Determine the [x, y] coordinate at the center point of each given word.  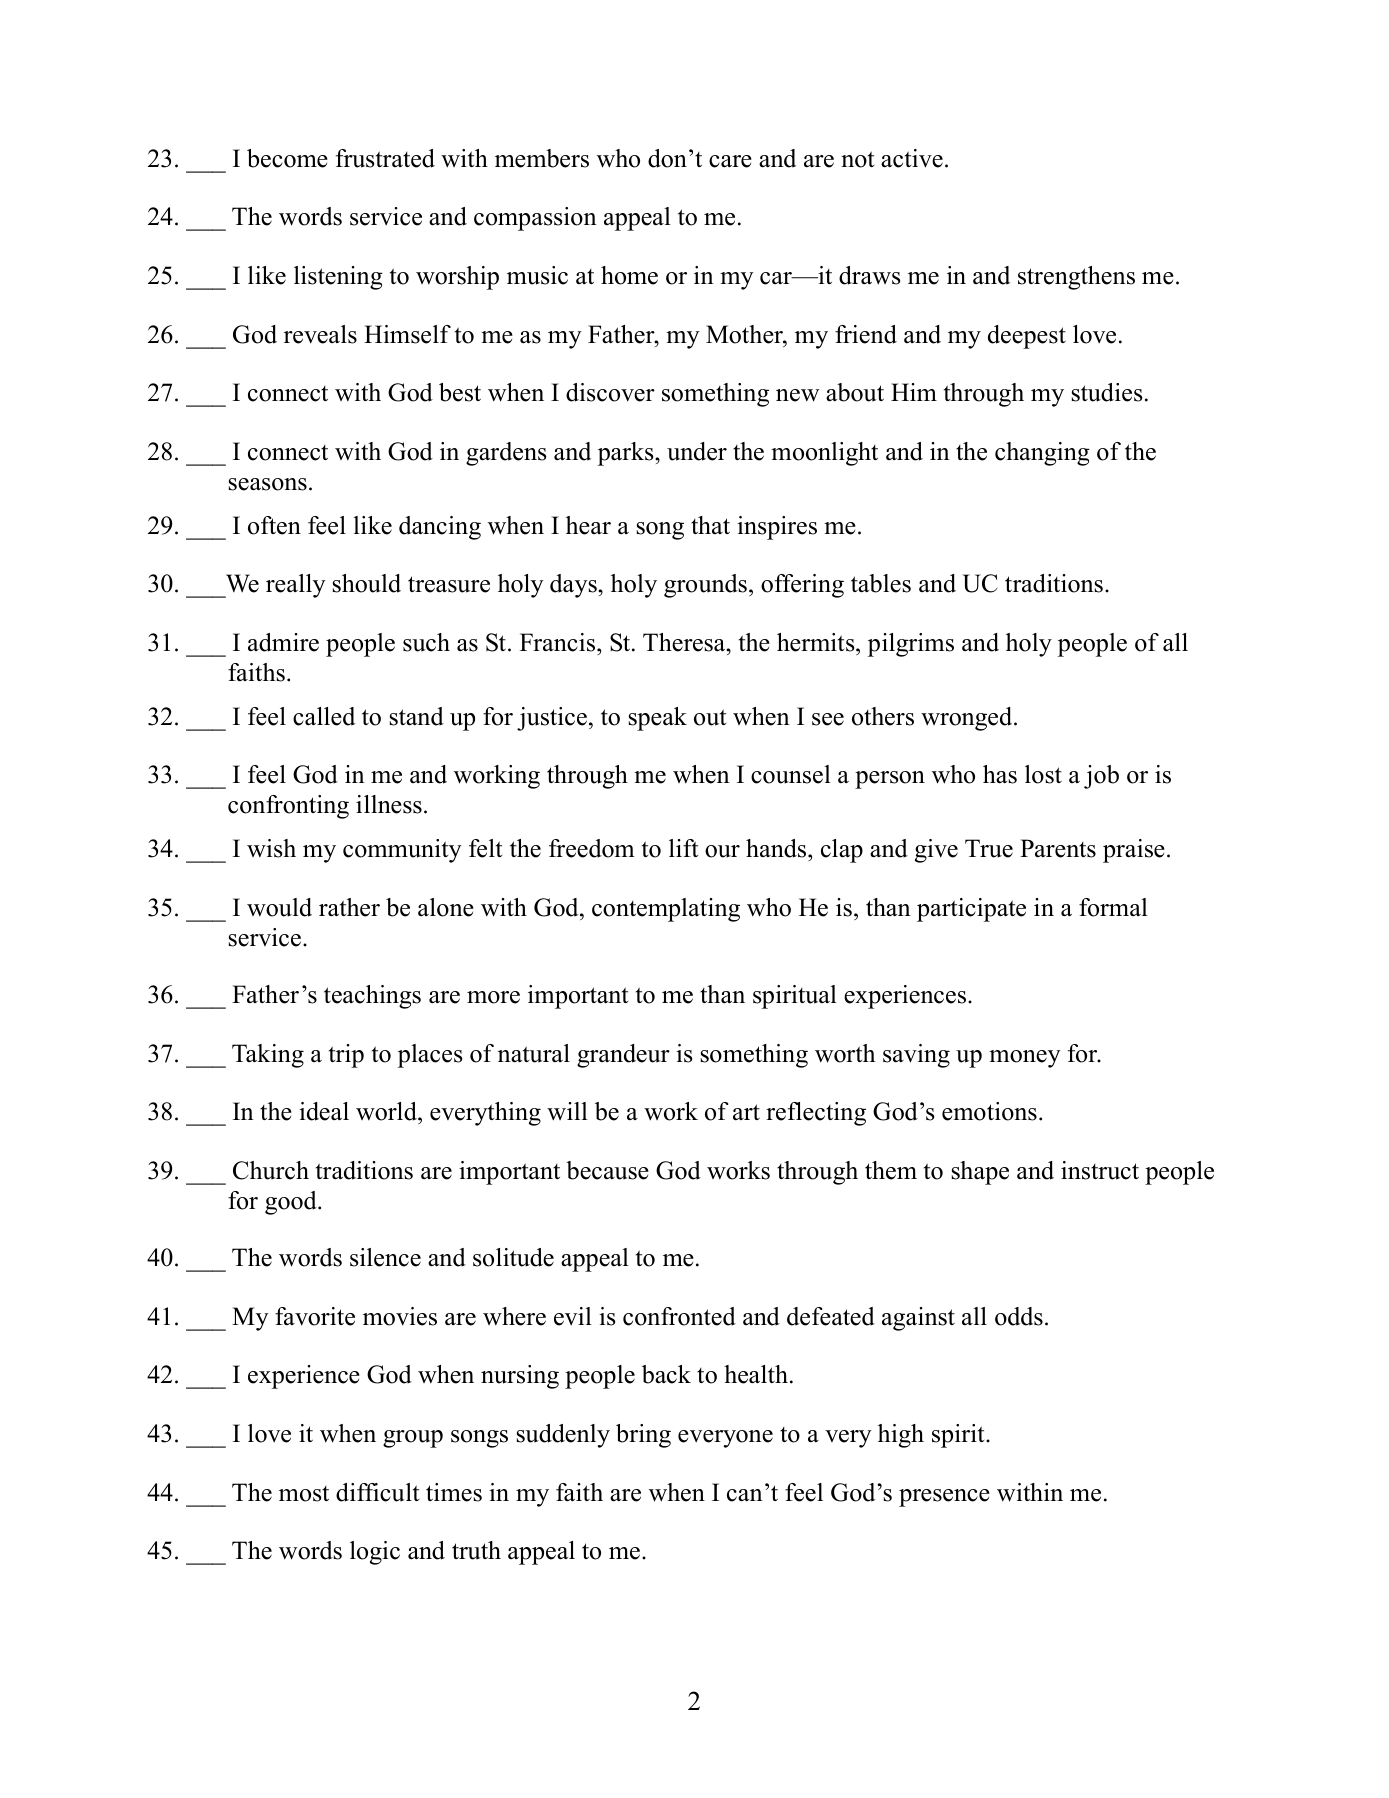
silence [385, 1257]
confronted [679, 1316]
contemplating [666, 910]
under [697, 451]
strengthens [1076, 278]
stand [416, 716]
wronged [968, 719]
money [1025, 1059]
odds [1019, 1316]
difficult [377, 1492]
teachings [372, 997]
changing [1042, 454]
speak [657, 719]
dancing [440, 528]
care [730, 161]
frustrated [385, 158]
